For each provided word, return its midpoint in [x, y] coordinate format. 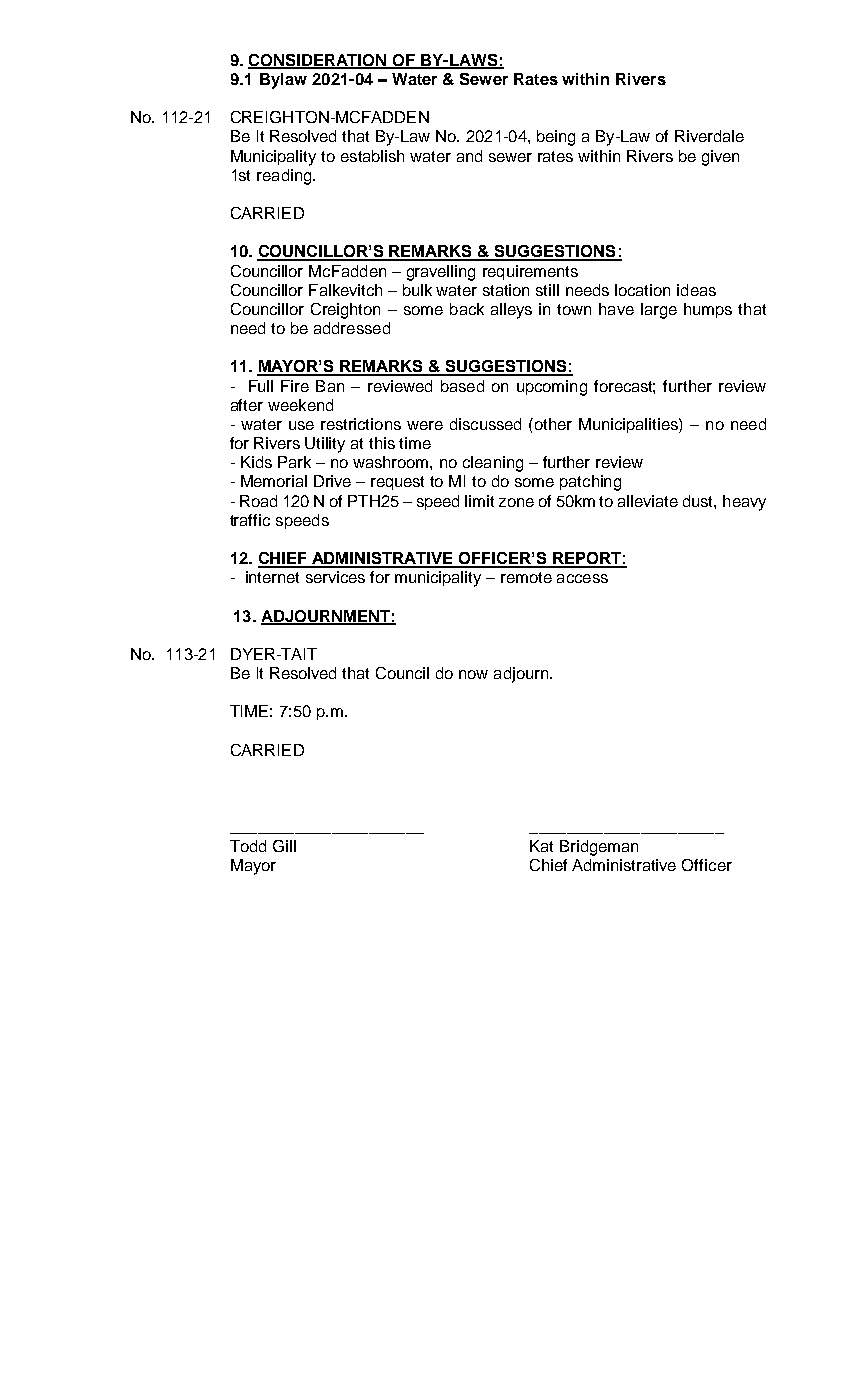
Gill [284, 846]
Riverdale [709, 136]
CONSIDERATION [318, 61]
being [556, 138]
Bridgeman [599, 848]
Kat [541, 846]
